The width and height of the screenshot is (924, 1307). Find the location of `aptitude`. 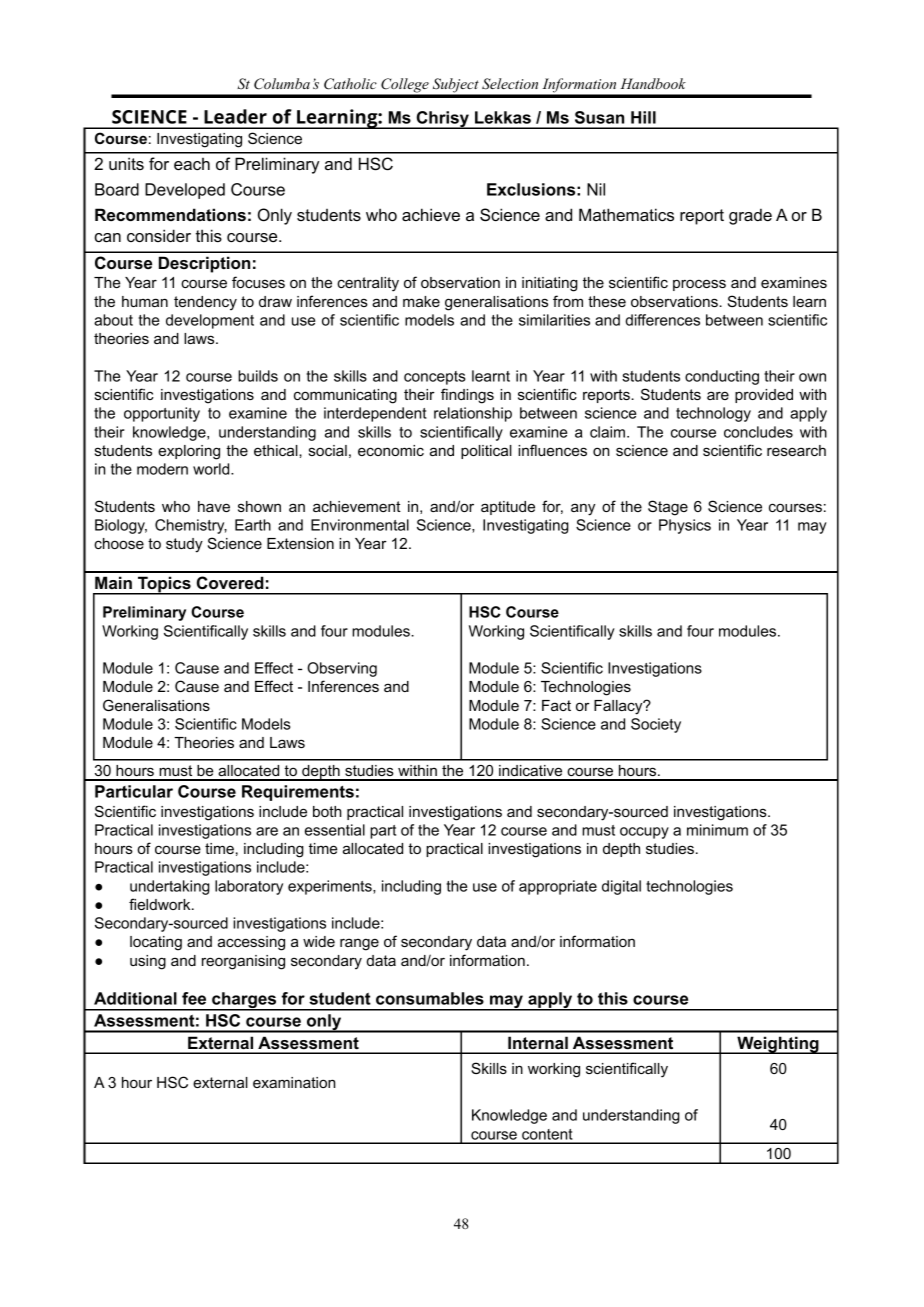

aptitude is located at coordinates (508, 508).
